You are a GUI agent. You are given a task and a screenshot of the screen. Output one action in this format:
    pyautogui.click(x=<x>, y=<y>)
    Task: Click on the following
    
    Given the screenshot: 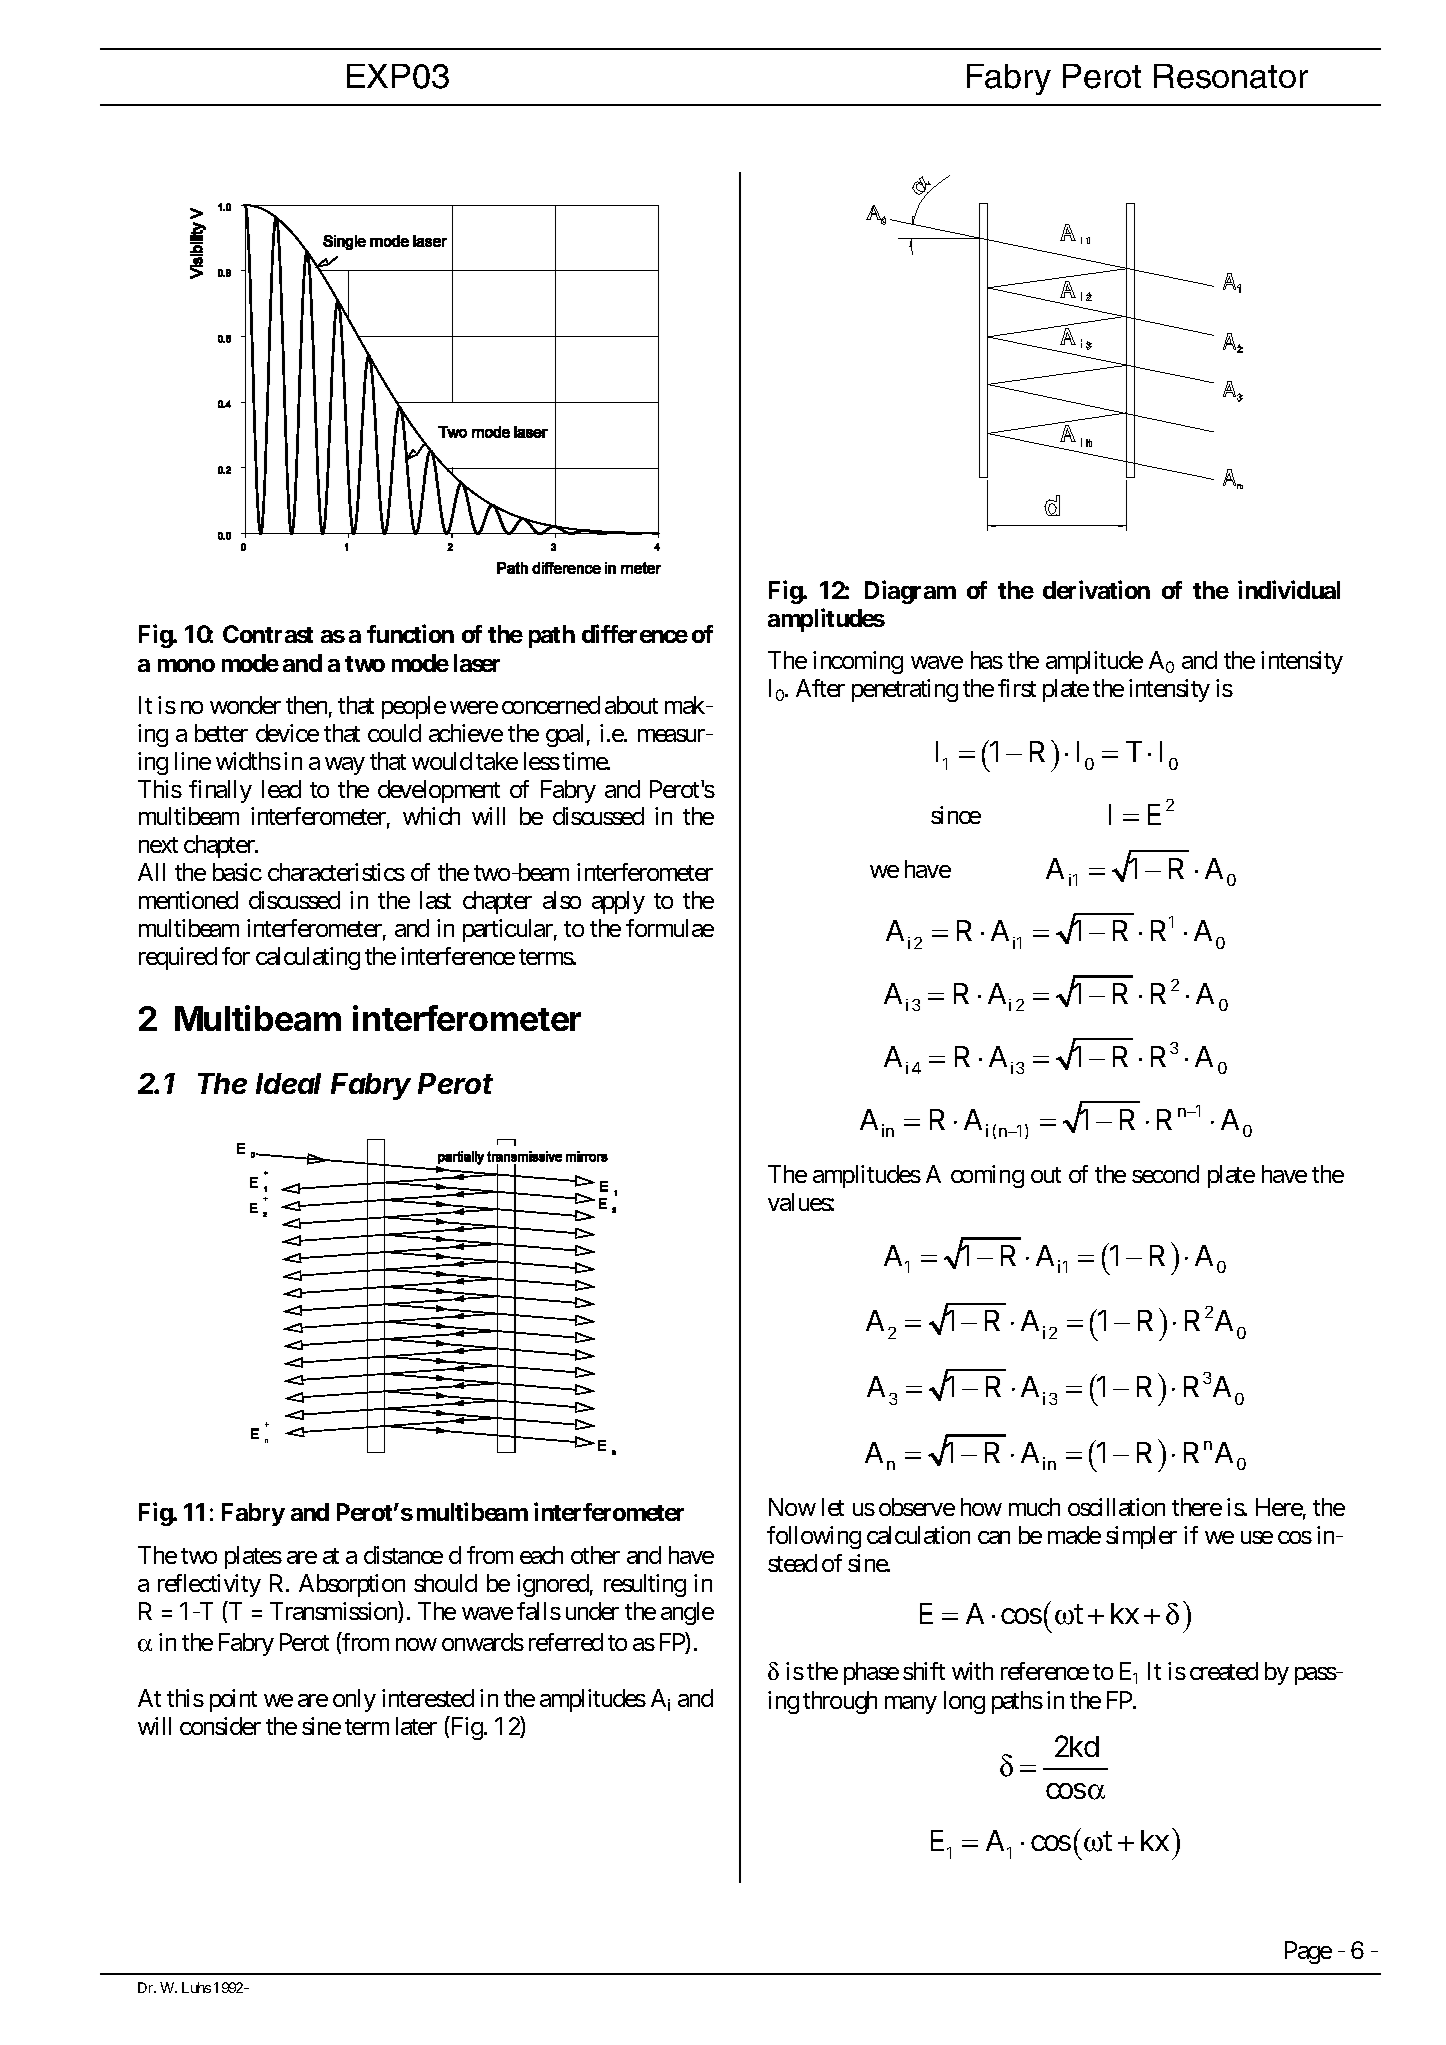 What is the action you would take?
    pyautogui.click(x=814, y=1537)
